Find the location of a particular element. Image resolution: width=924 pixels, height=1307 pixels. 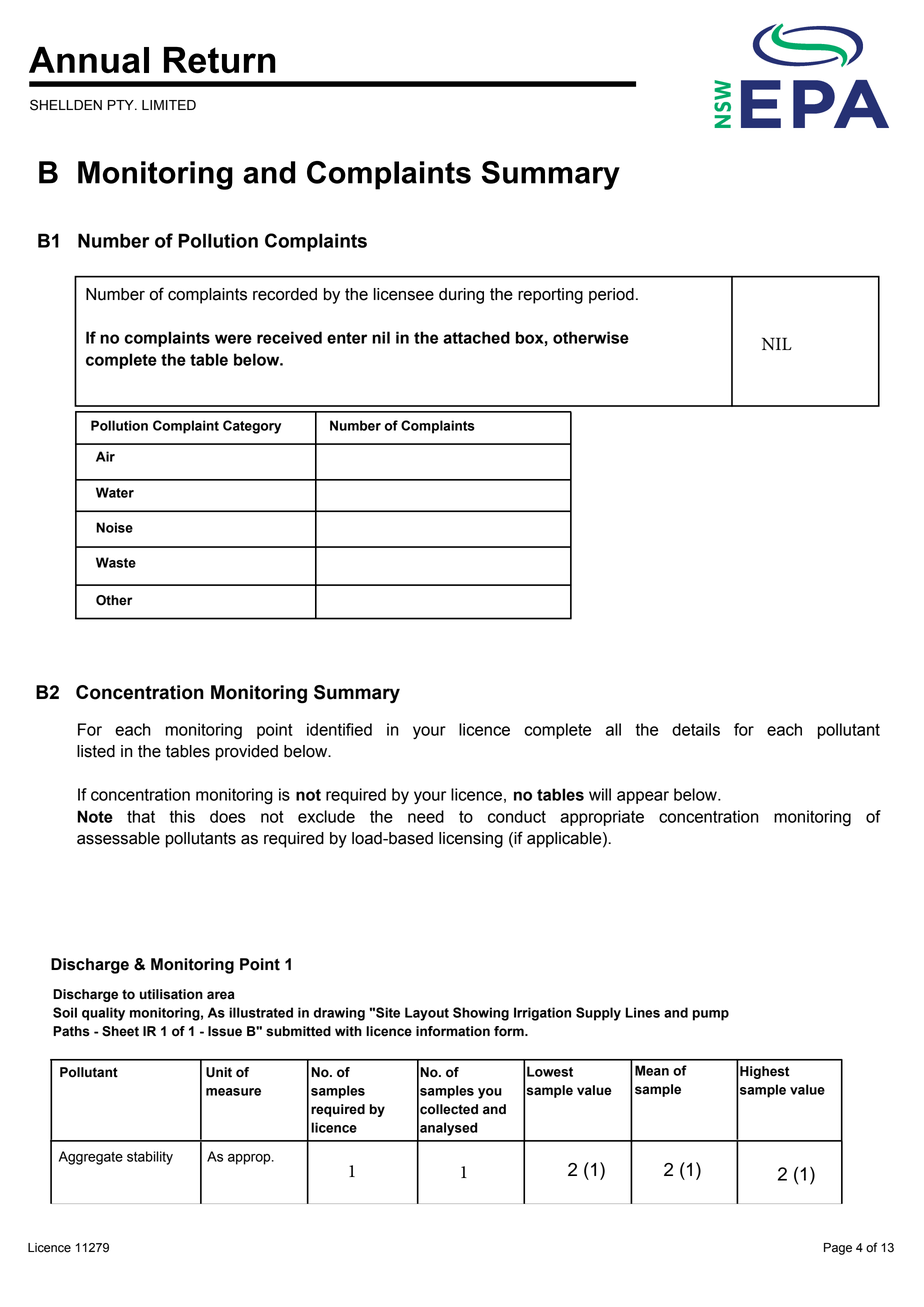

period is located at coordinates (611, 296).
